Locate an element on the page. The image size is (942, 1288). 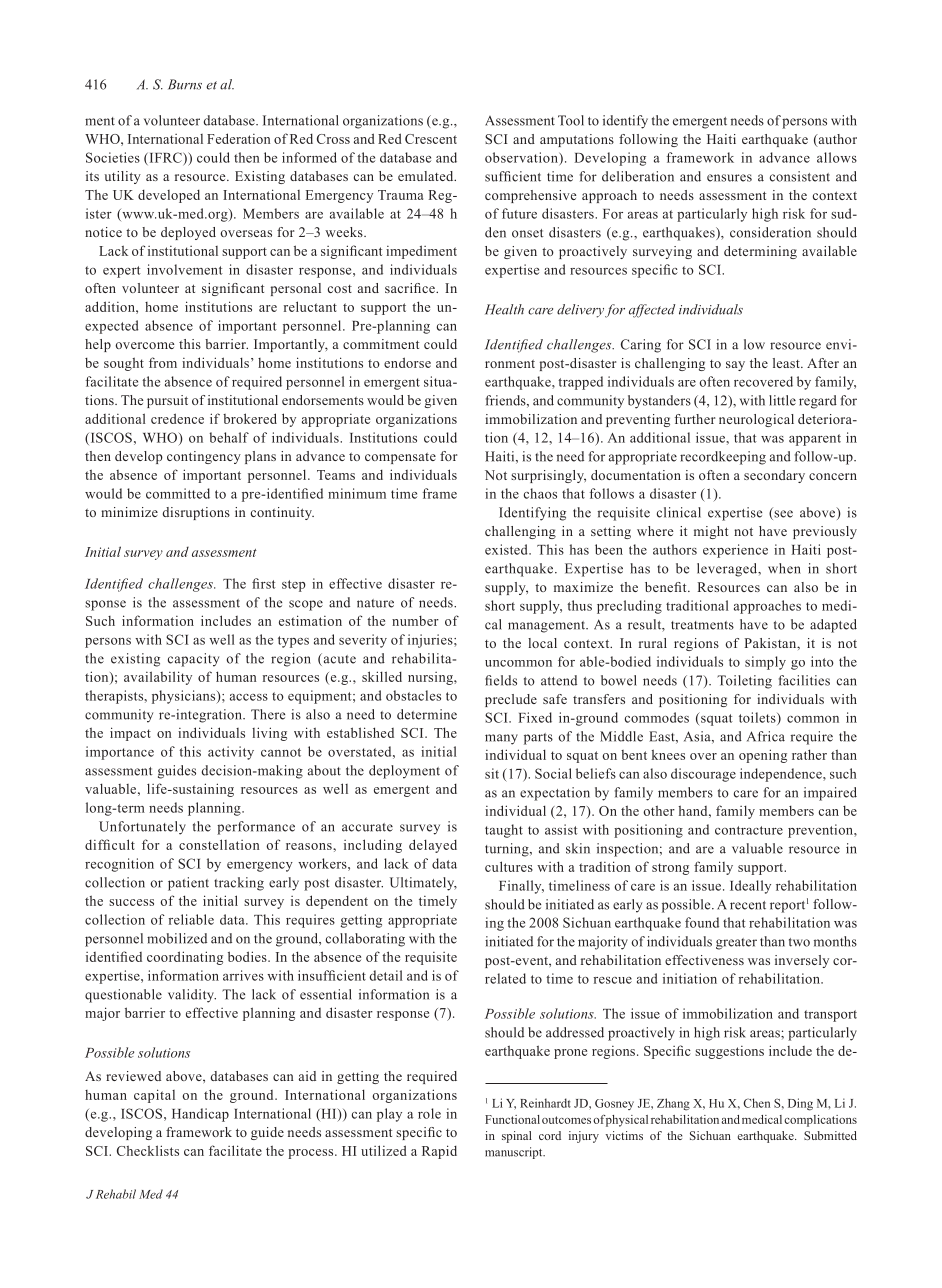
number is located at coordinates (415, 621).
